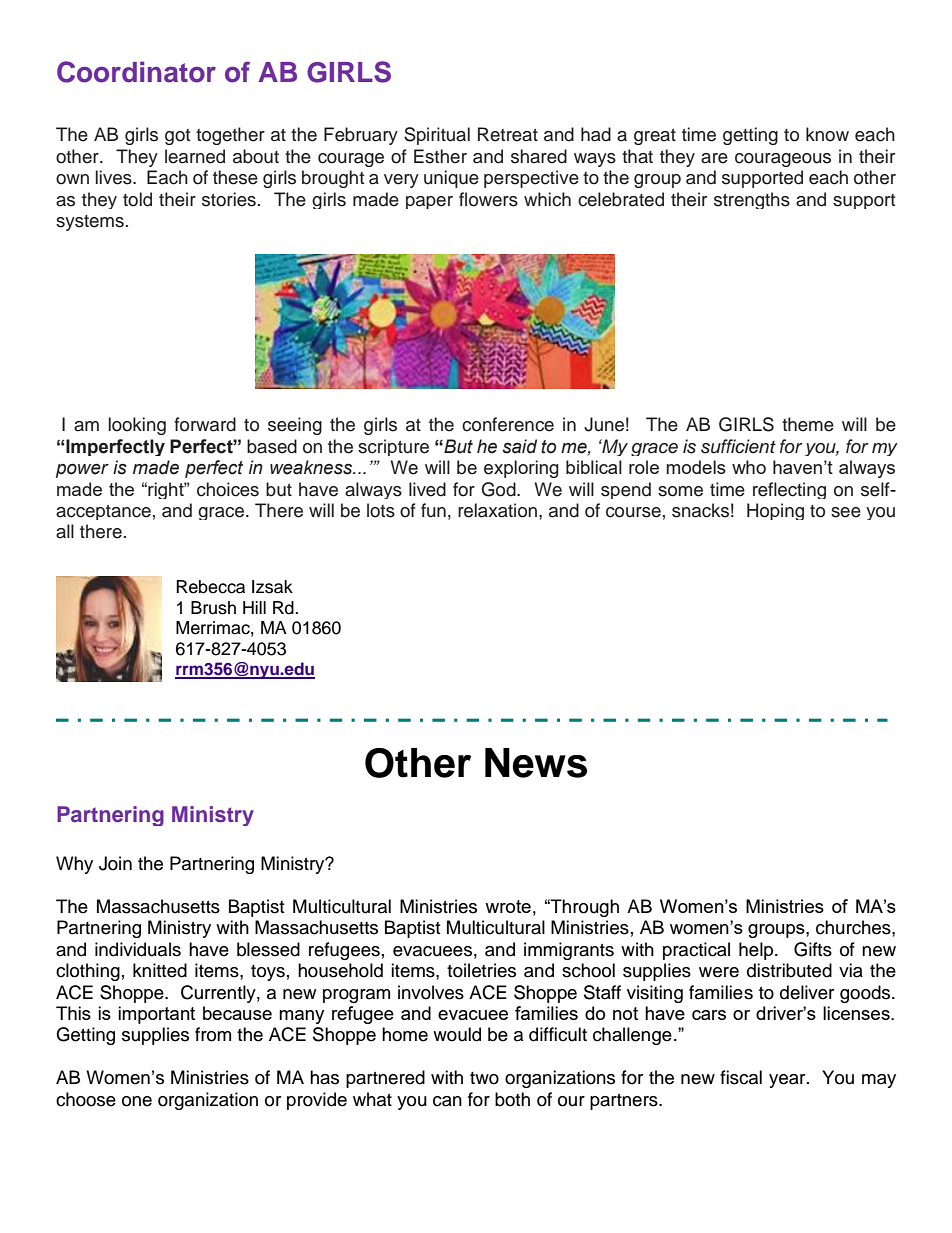 The height and width of the image is (1233, 952). I want to click on Gifts, so click(813, 949).
